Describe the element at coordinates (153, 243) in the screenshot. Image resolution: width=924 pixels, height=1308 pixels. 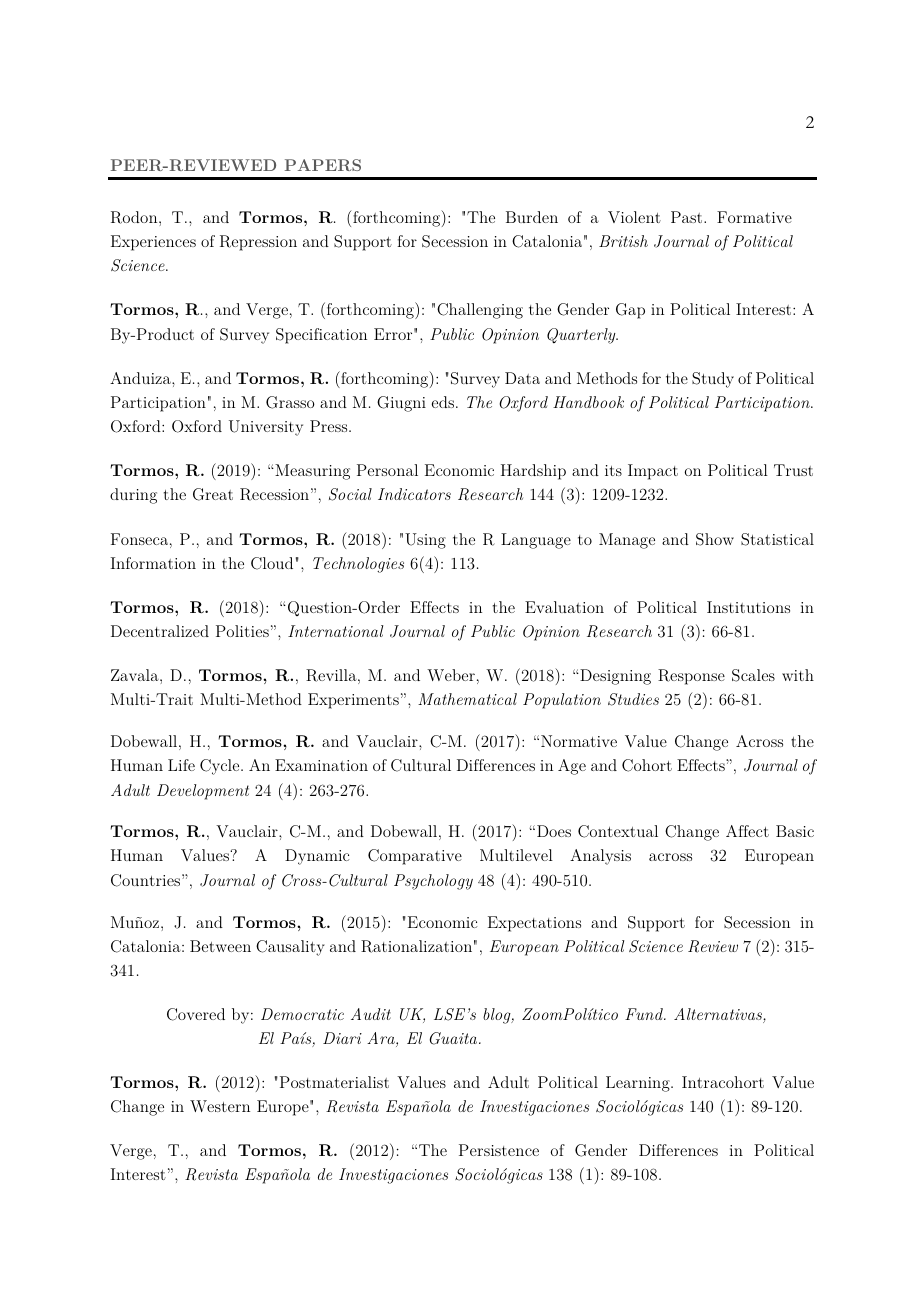
I see `Experiences` at that location.
